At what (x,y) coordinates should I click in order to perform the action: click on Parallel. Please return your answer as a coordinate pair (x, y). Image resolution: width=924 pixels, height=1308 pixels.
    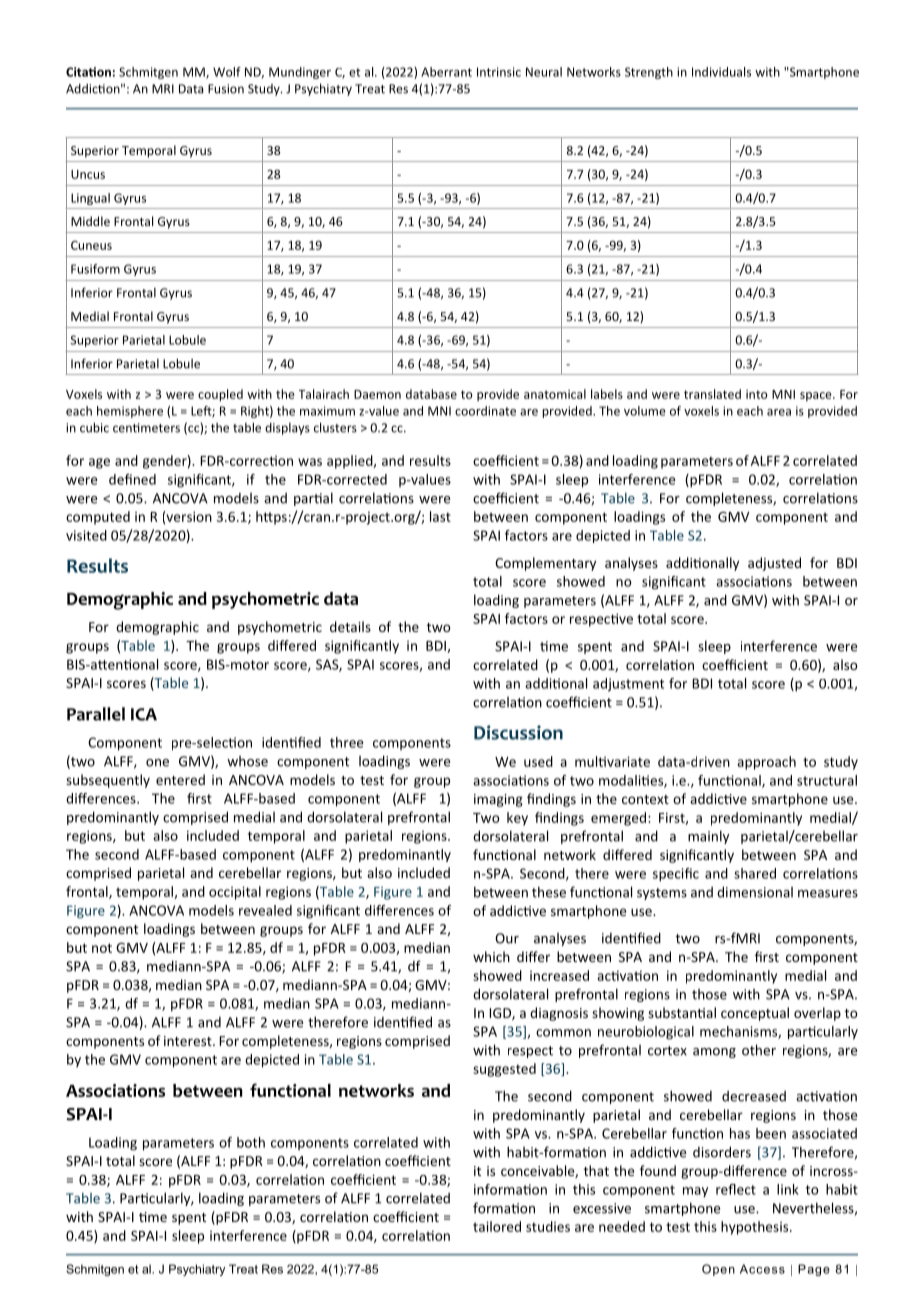
    Looking at the image, I should click on (96, 714).
